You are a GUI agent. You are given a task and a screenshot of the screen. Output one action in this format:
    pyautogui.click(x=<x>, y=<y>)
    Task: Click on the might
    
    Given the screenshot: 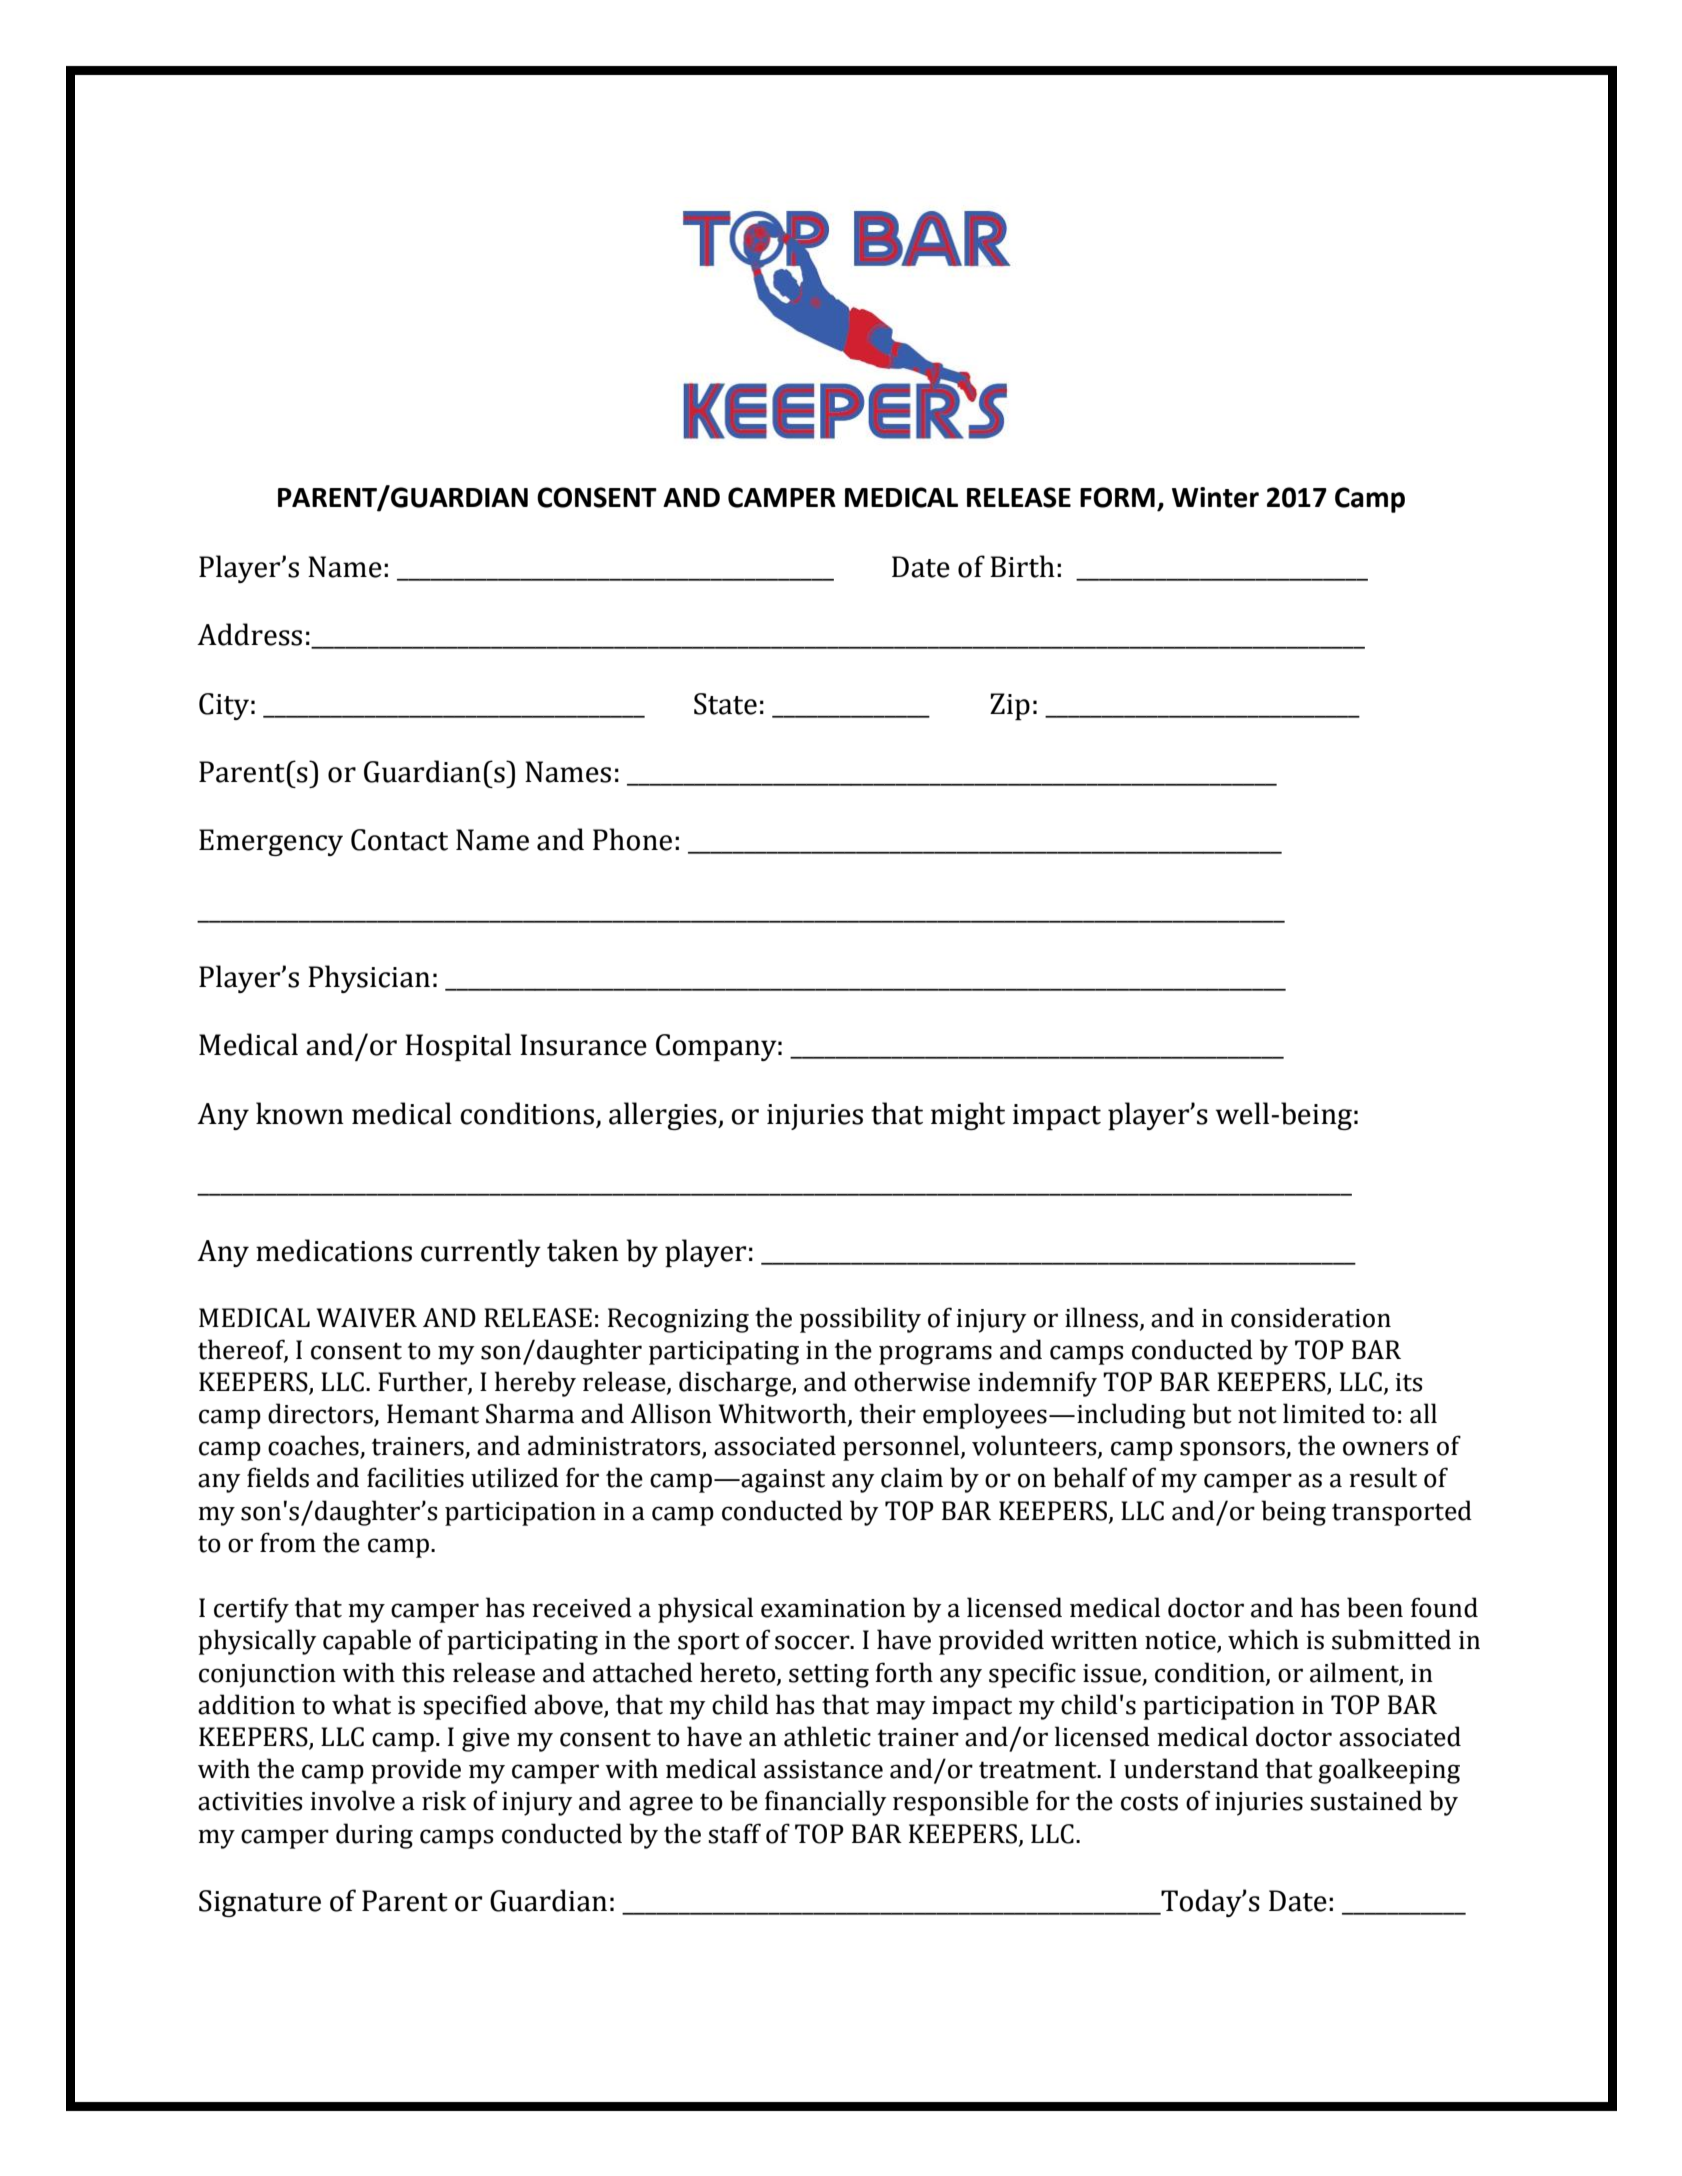 What is the action you would take?
    pyautogui.click(x=968, y=1116)
